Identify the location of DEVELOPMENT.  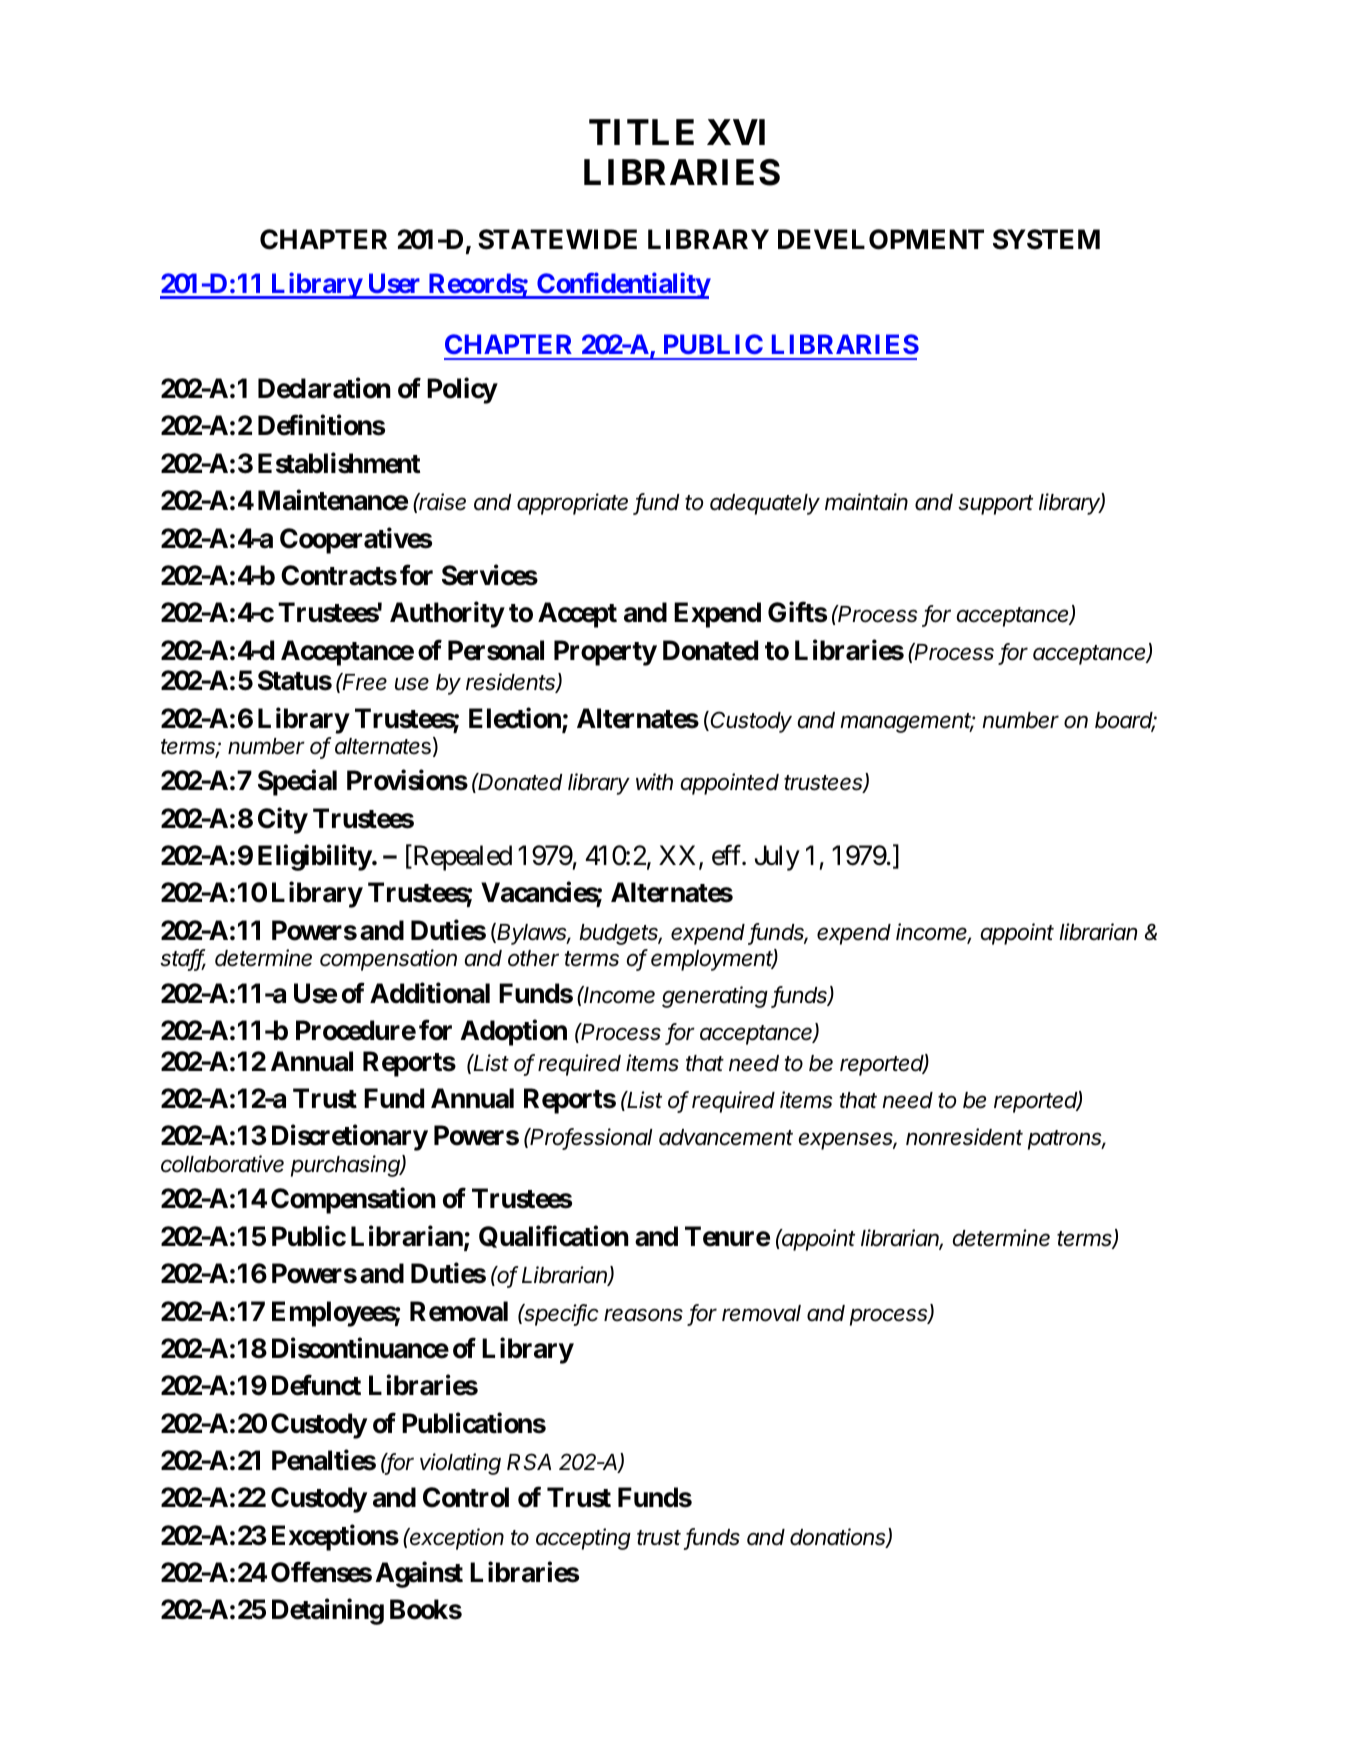
(881, 239).
